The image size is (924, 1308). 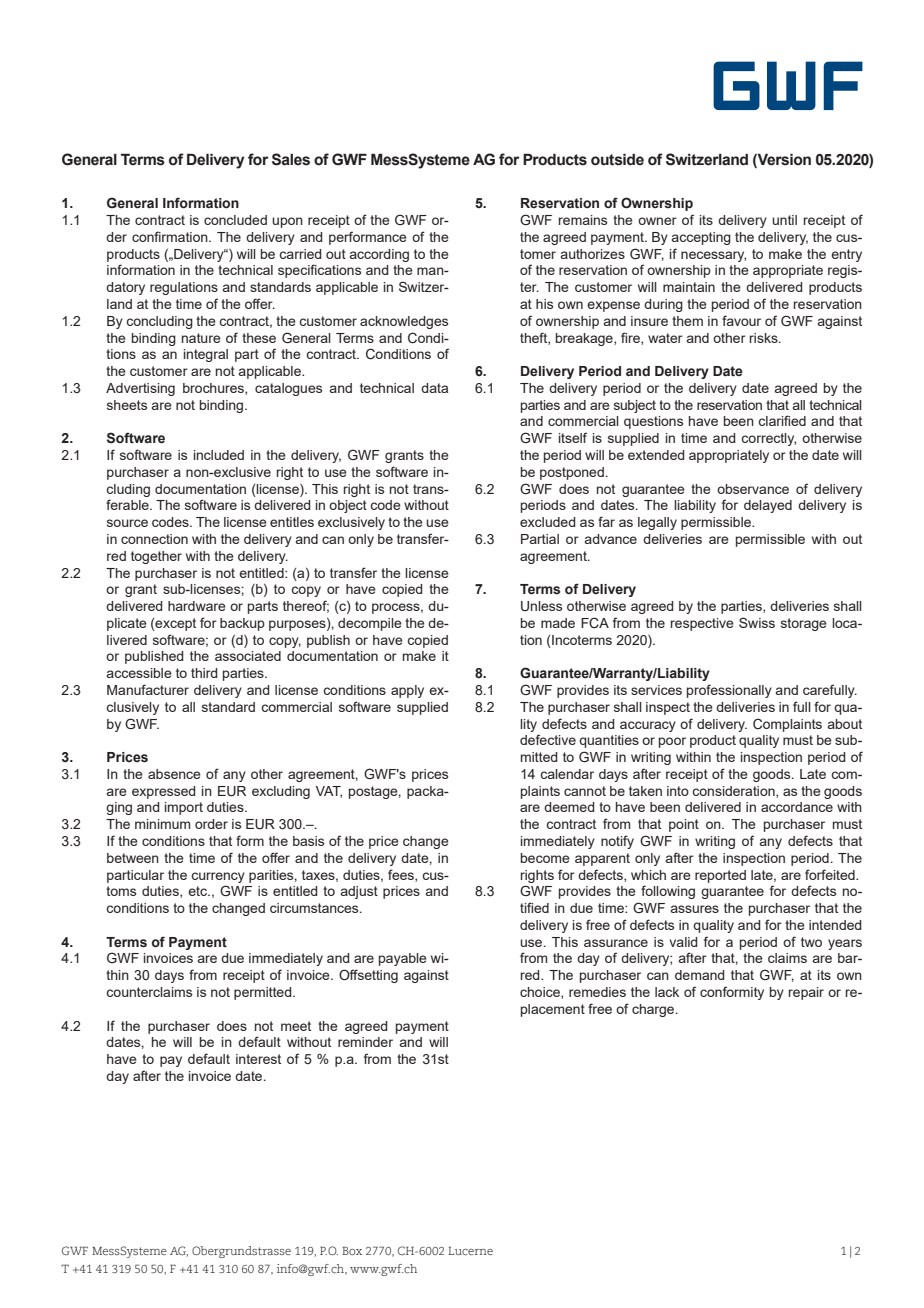 What do you see at coordinates (352, 1250) in the screenshot?
I see `Box` at bounding box center [352, 1250].
